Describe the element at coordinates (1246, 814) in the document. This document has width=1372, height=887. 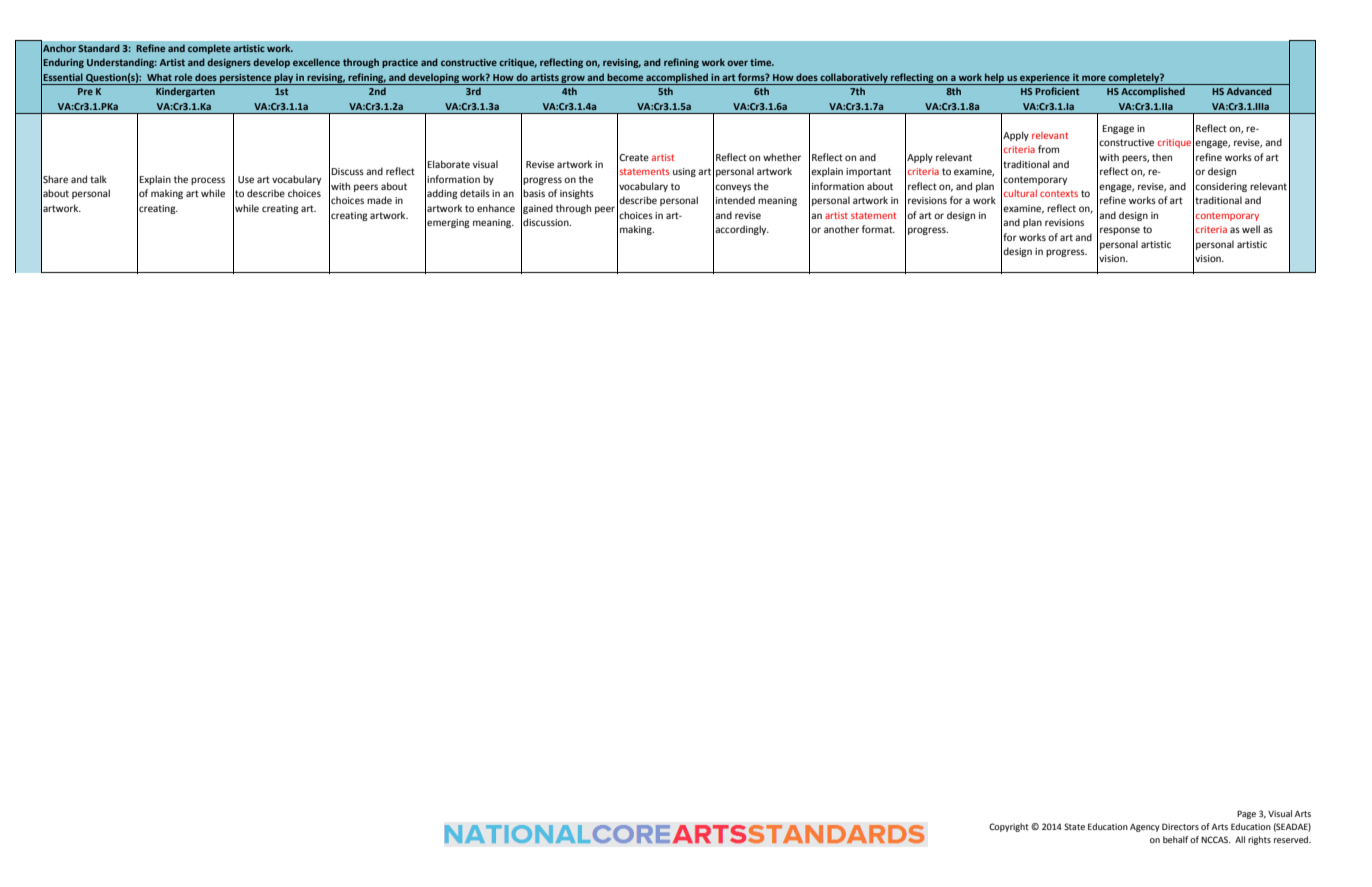
I see `Page` at that location.
